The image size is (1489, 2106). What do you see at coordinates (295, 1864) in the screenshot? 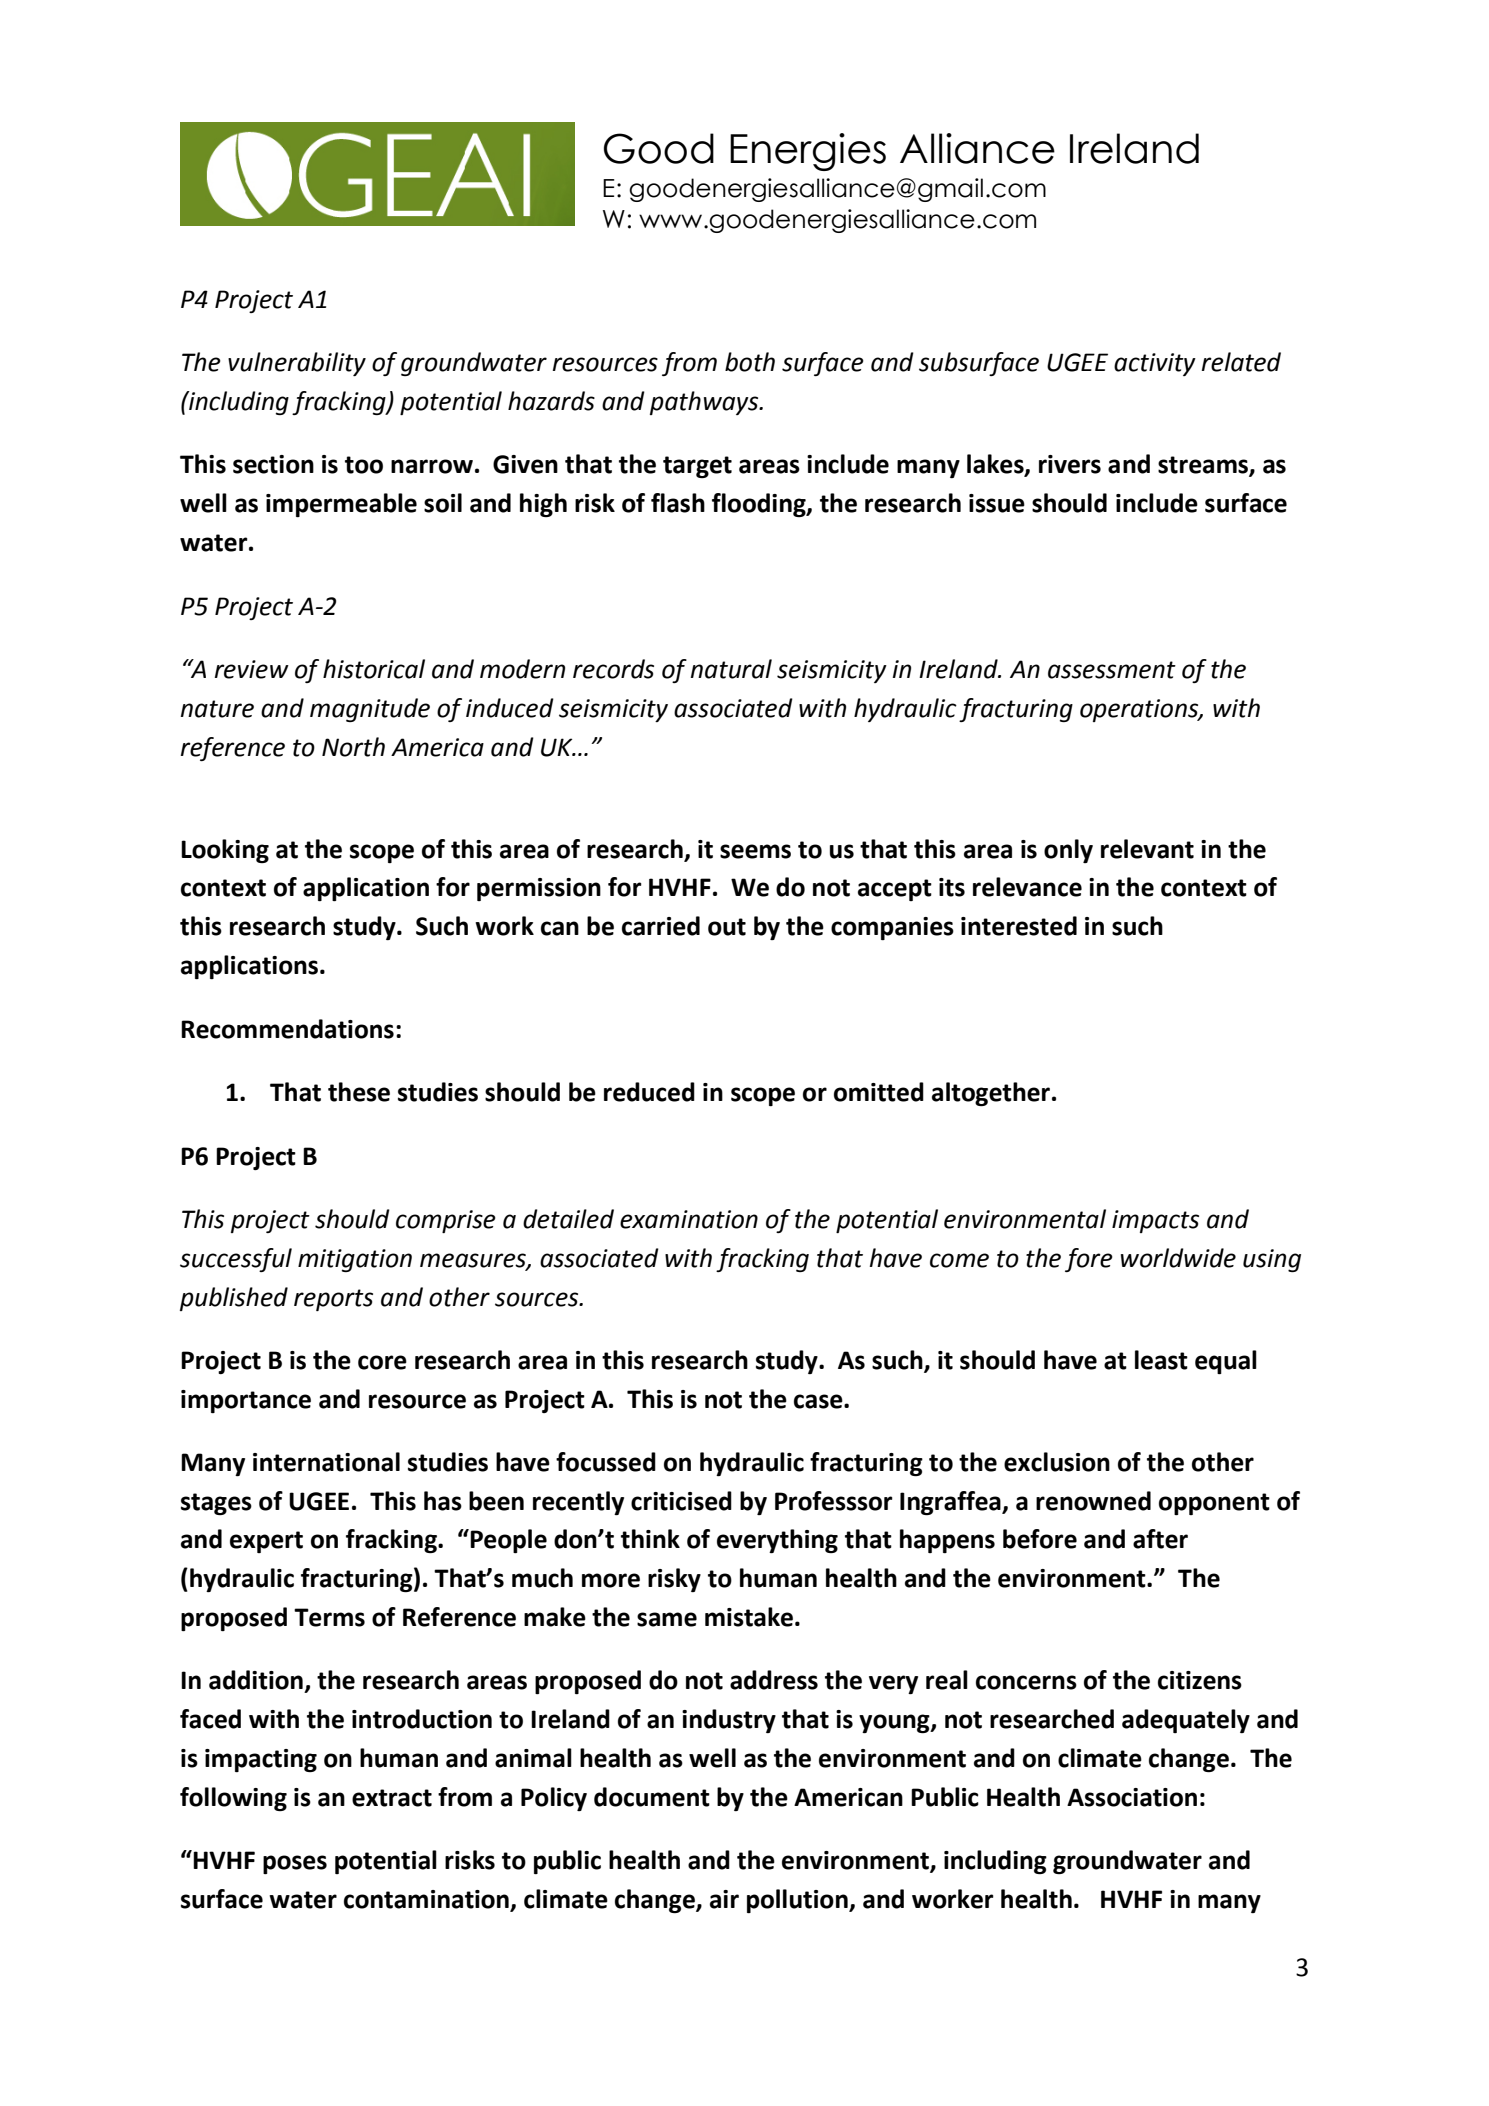
I see `poses` at bounding box center [295, 1864].
